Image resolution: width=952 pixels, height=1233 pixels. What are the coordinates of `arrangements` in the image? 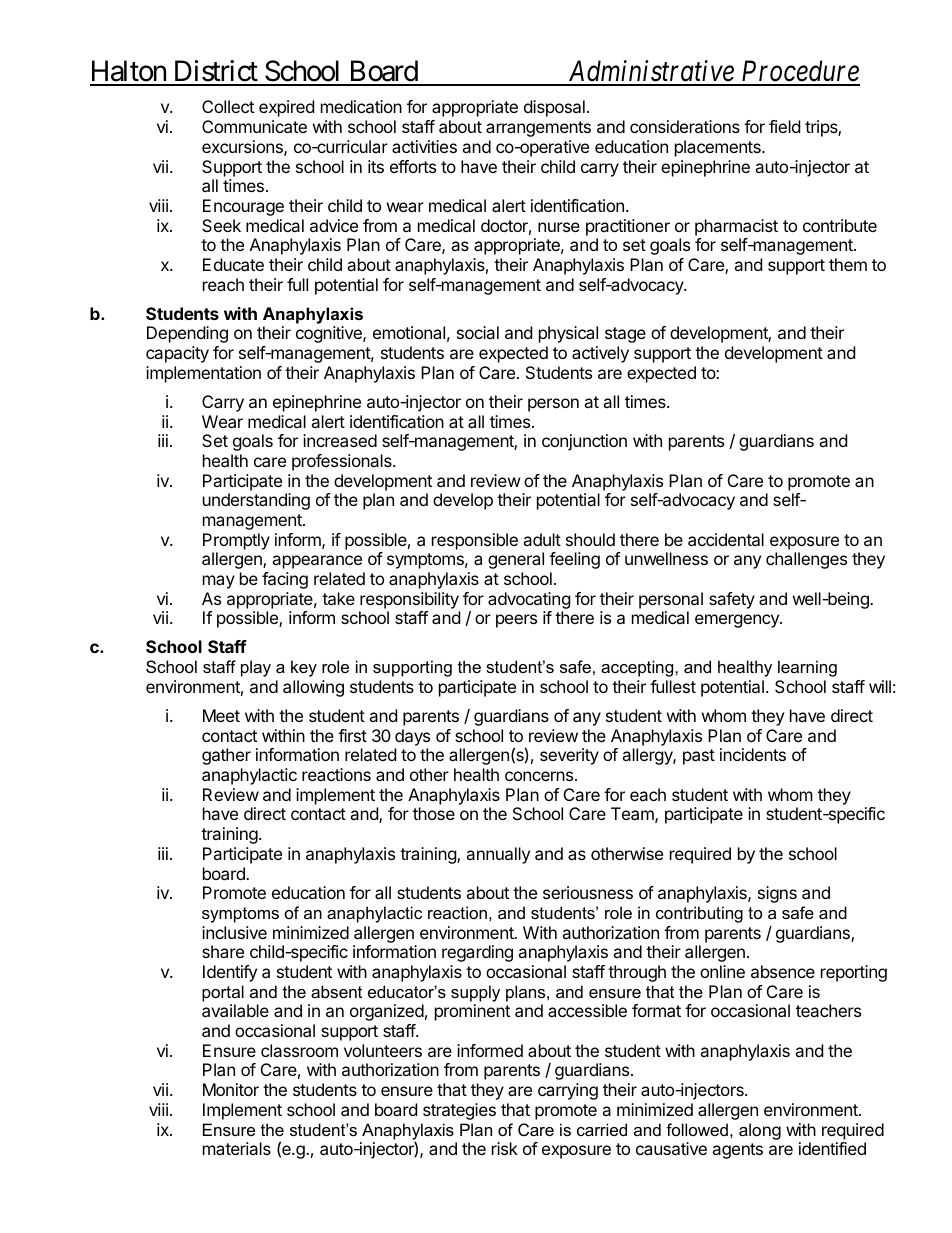 It's located at (538, 129).
